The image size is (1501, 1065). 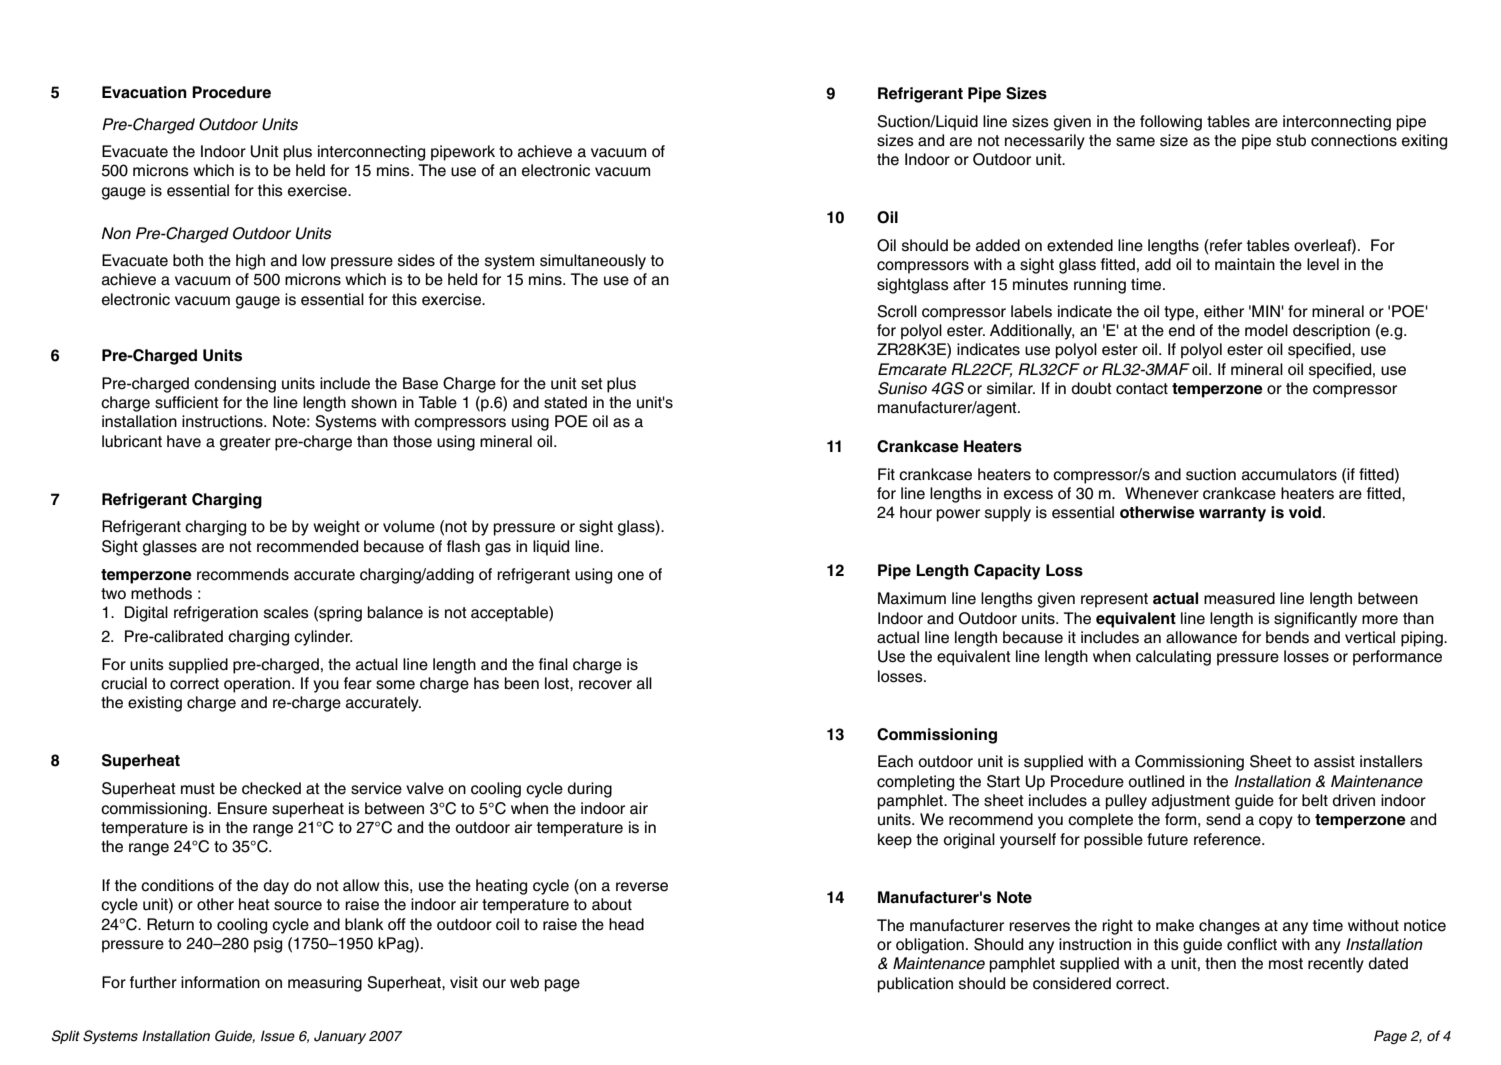 What do you see at coordinates (187, 402) in the page?
I see `sufficient` at bounding box center [187, 402].
